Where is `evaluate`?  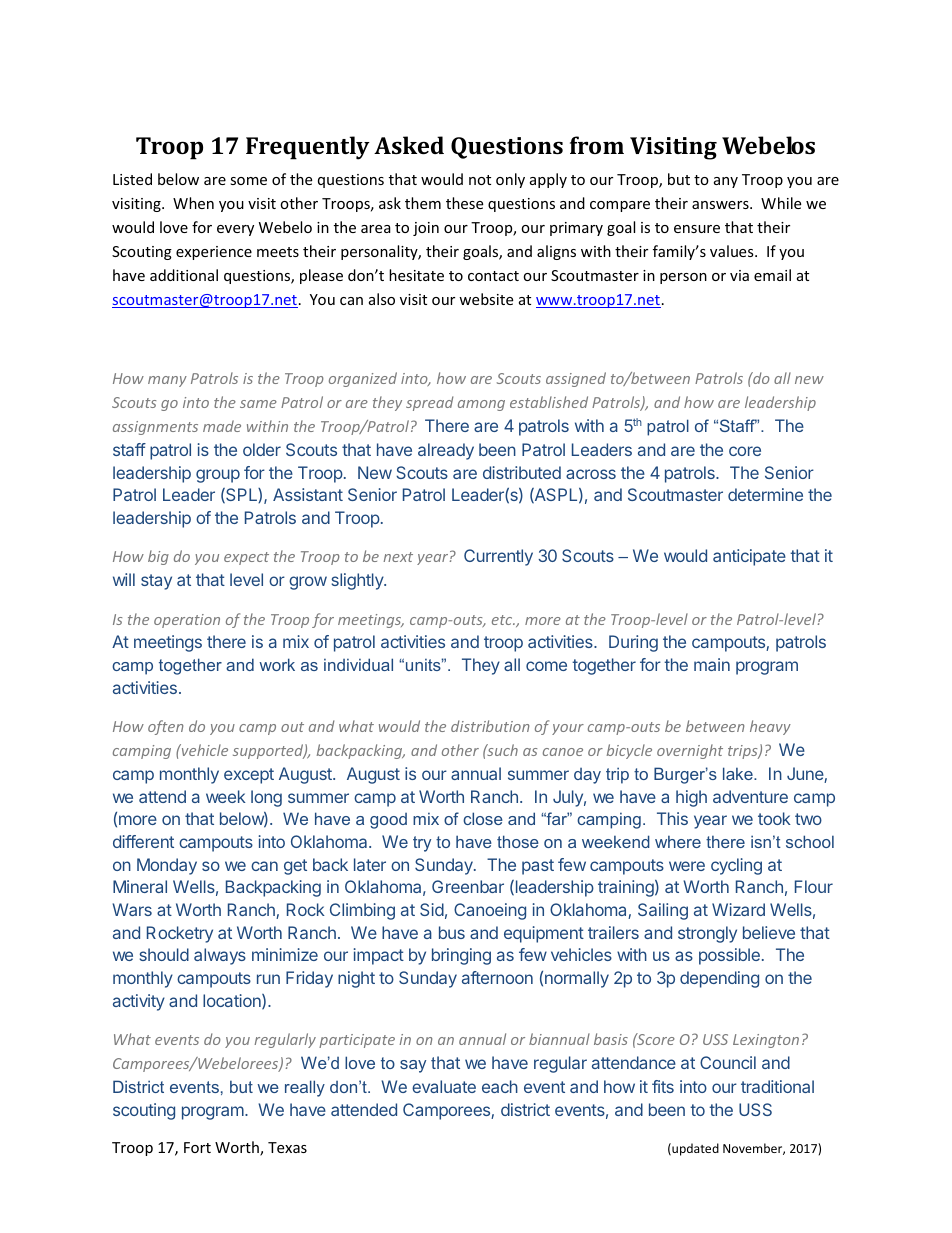
evaluate is located at coordinates (444, 1086).
